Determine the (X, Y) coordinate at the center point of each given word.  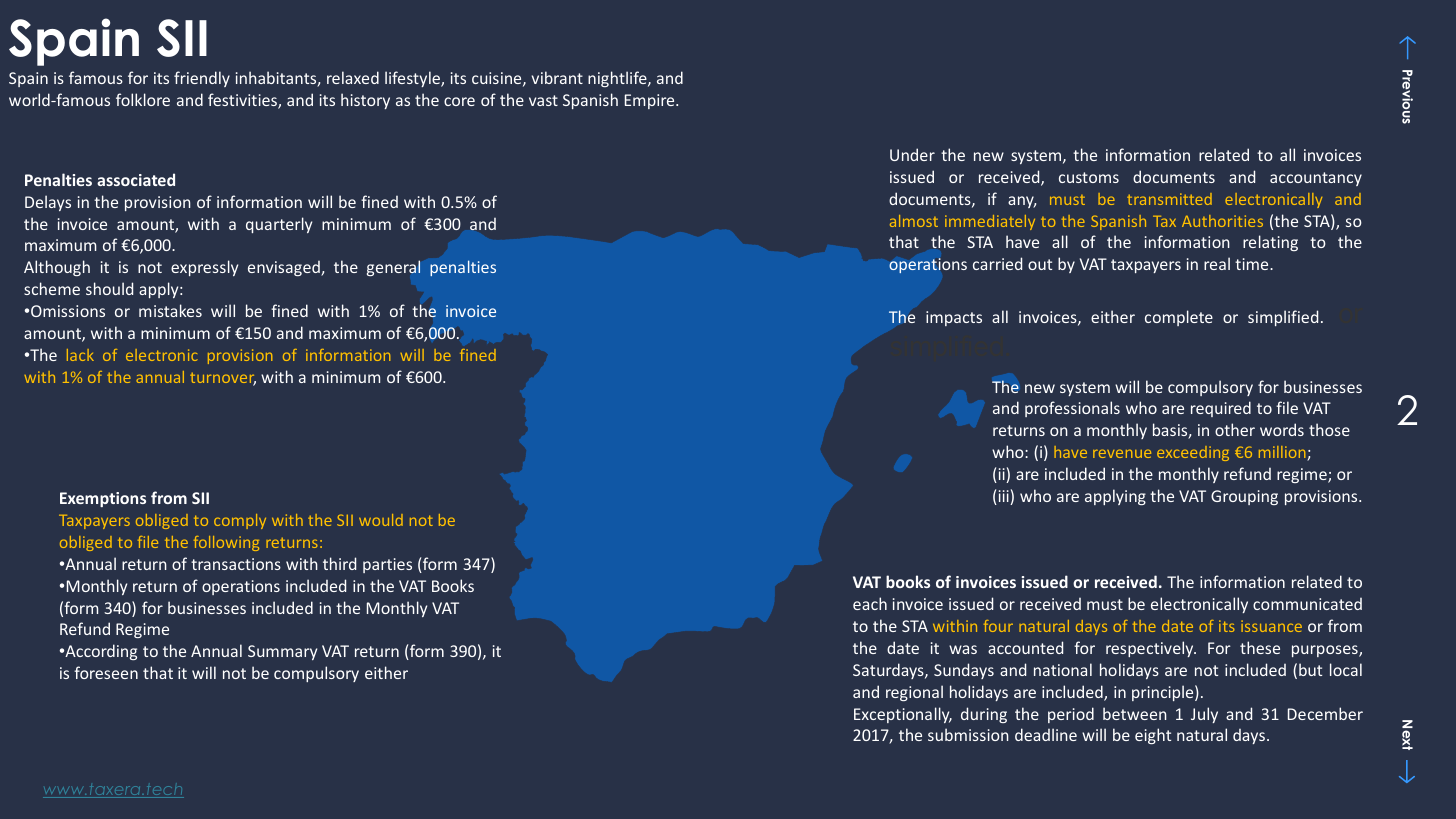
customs (1089, 177)
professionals (1072, 409)
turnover (223, 379)
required (1221, 409)
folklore (143, 99)
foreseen (106, 672)
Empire (651, 101)
